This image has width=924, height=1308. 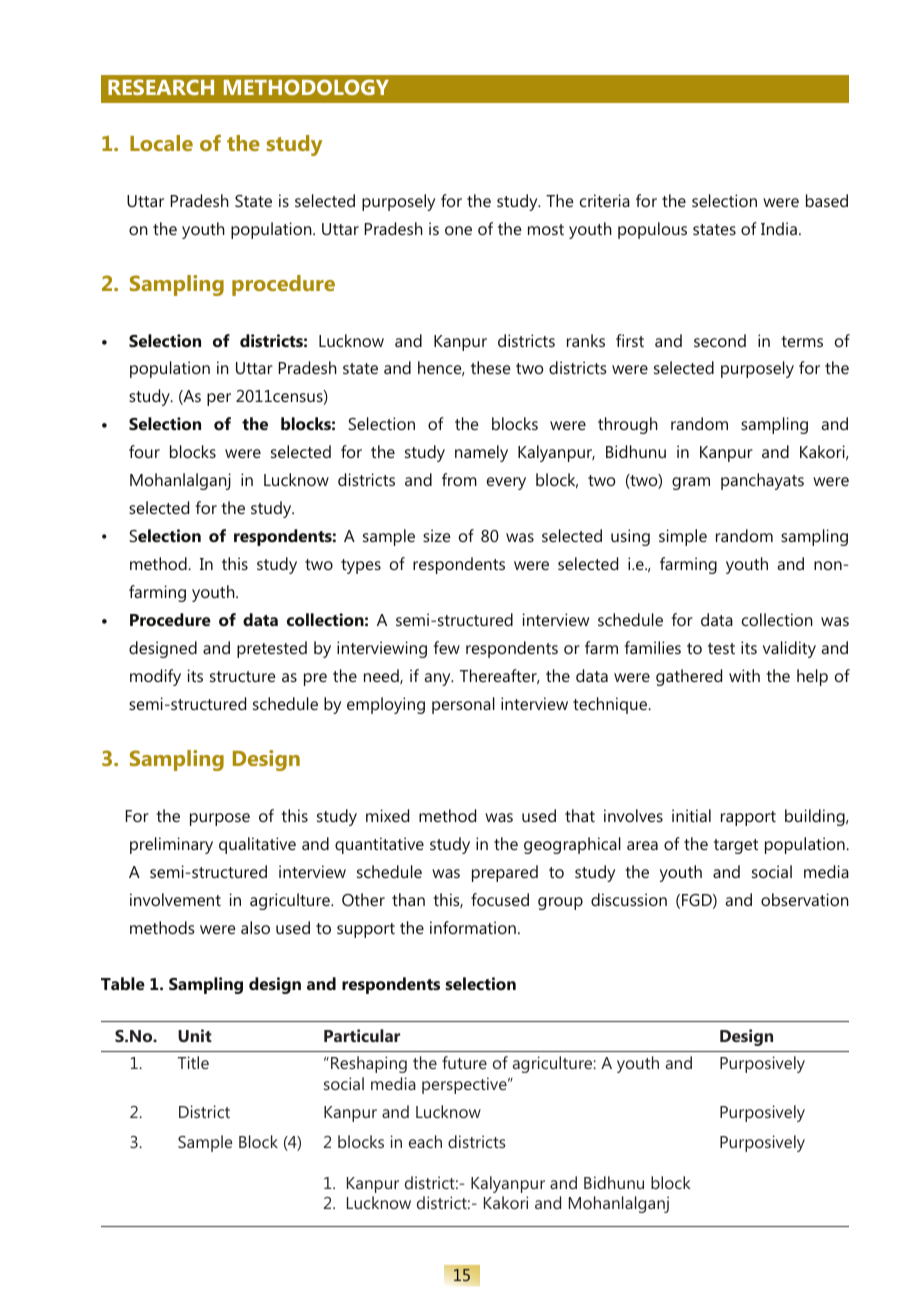 What do you see at coordinates (161, 143) in the image?
I see `Locale` at bounding box center [161, 143].
